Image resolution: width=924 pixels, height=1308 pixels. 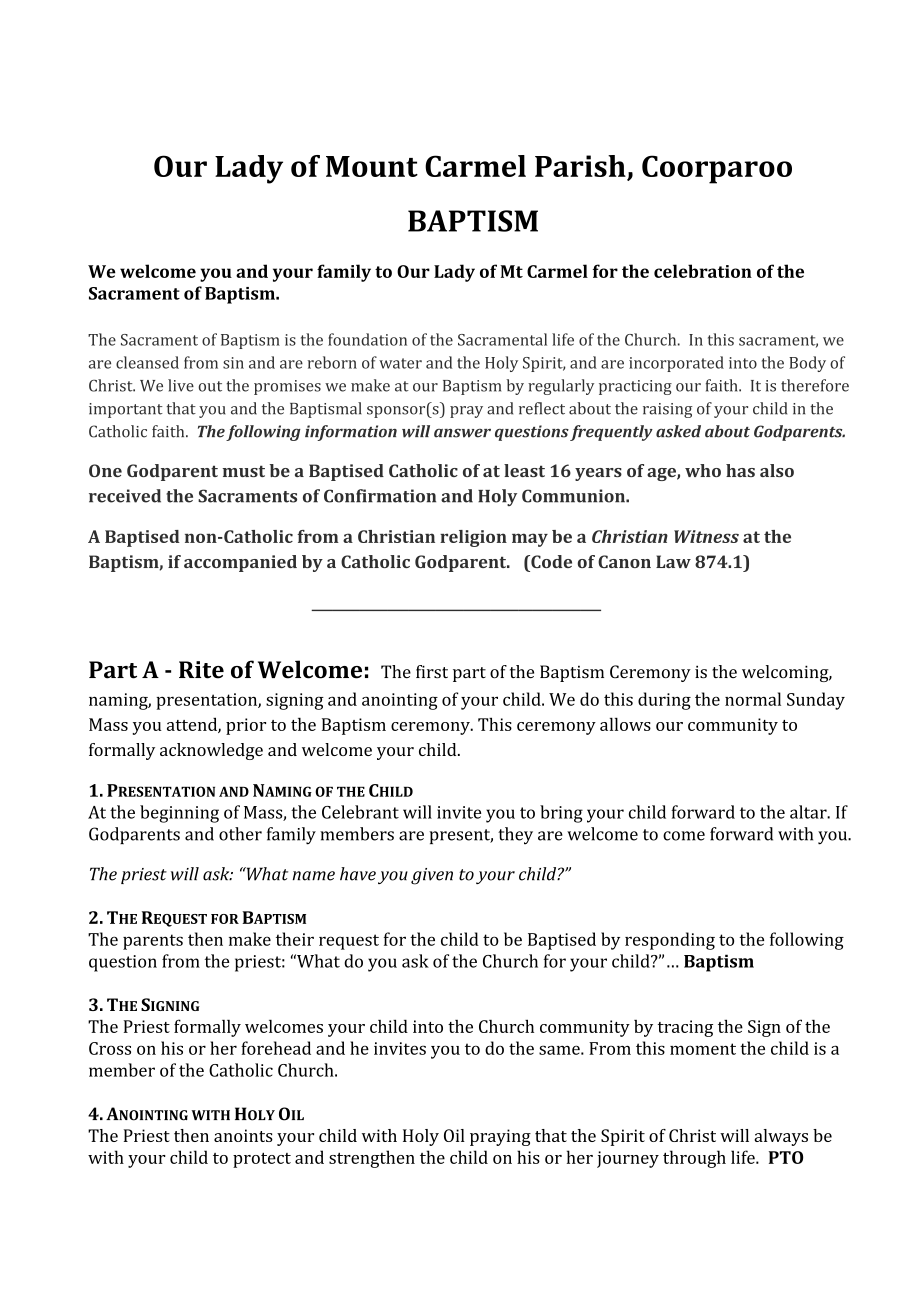 I want to click on Parish, so click(x=580, y=166).
